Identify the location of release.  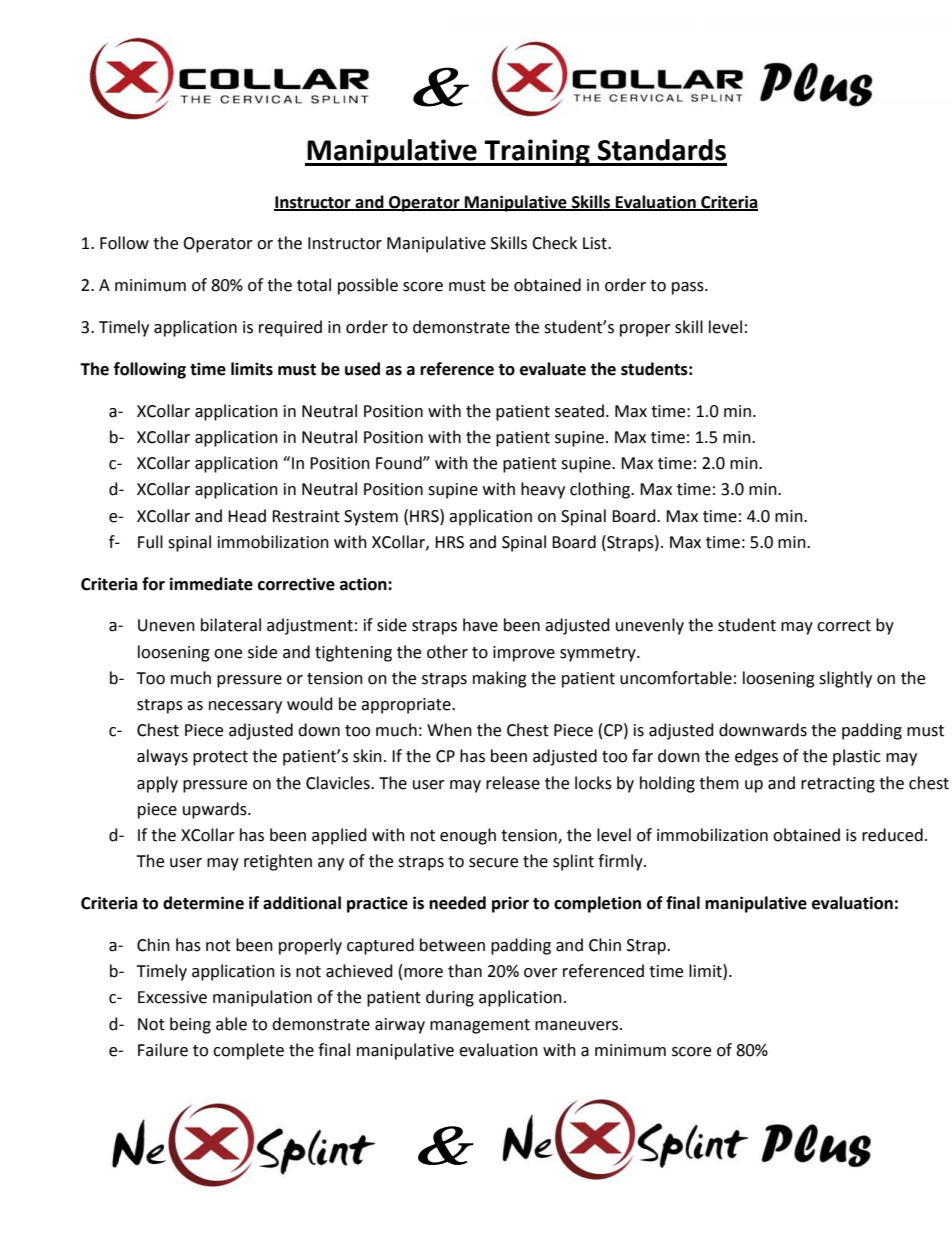
(513, 783).
